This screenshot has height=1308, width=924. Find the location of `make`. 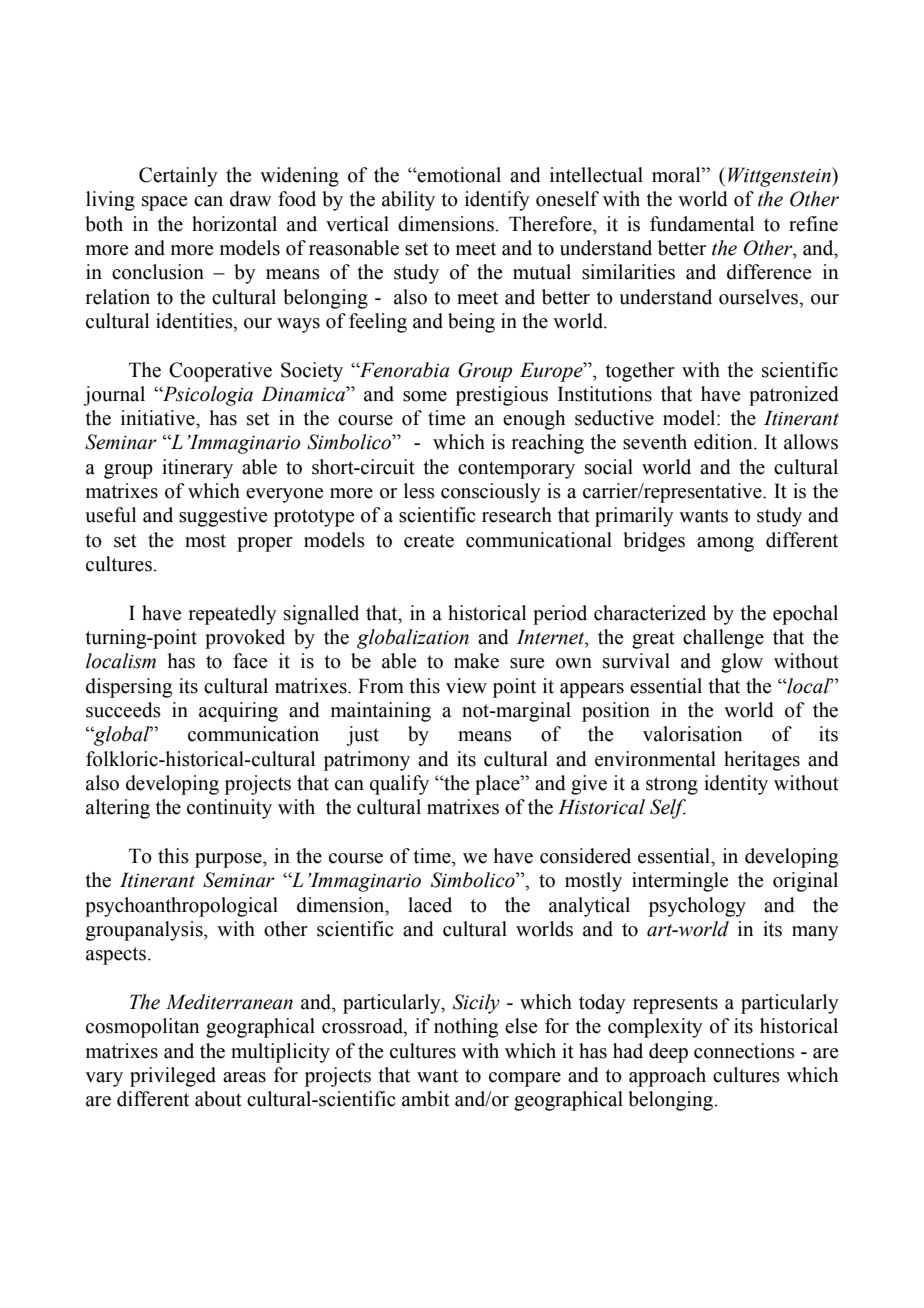

make is located at coordinates (476, 661).
